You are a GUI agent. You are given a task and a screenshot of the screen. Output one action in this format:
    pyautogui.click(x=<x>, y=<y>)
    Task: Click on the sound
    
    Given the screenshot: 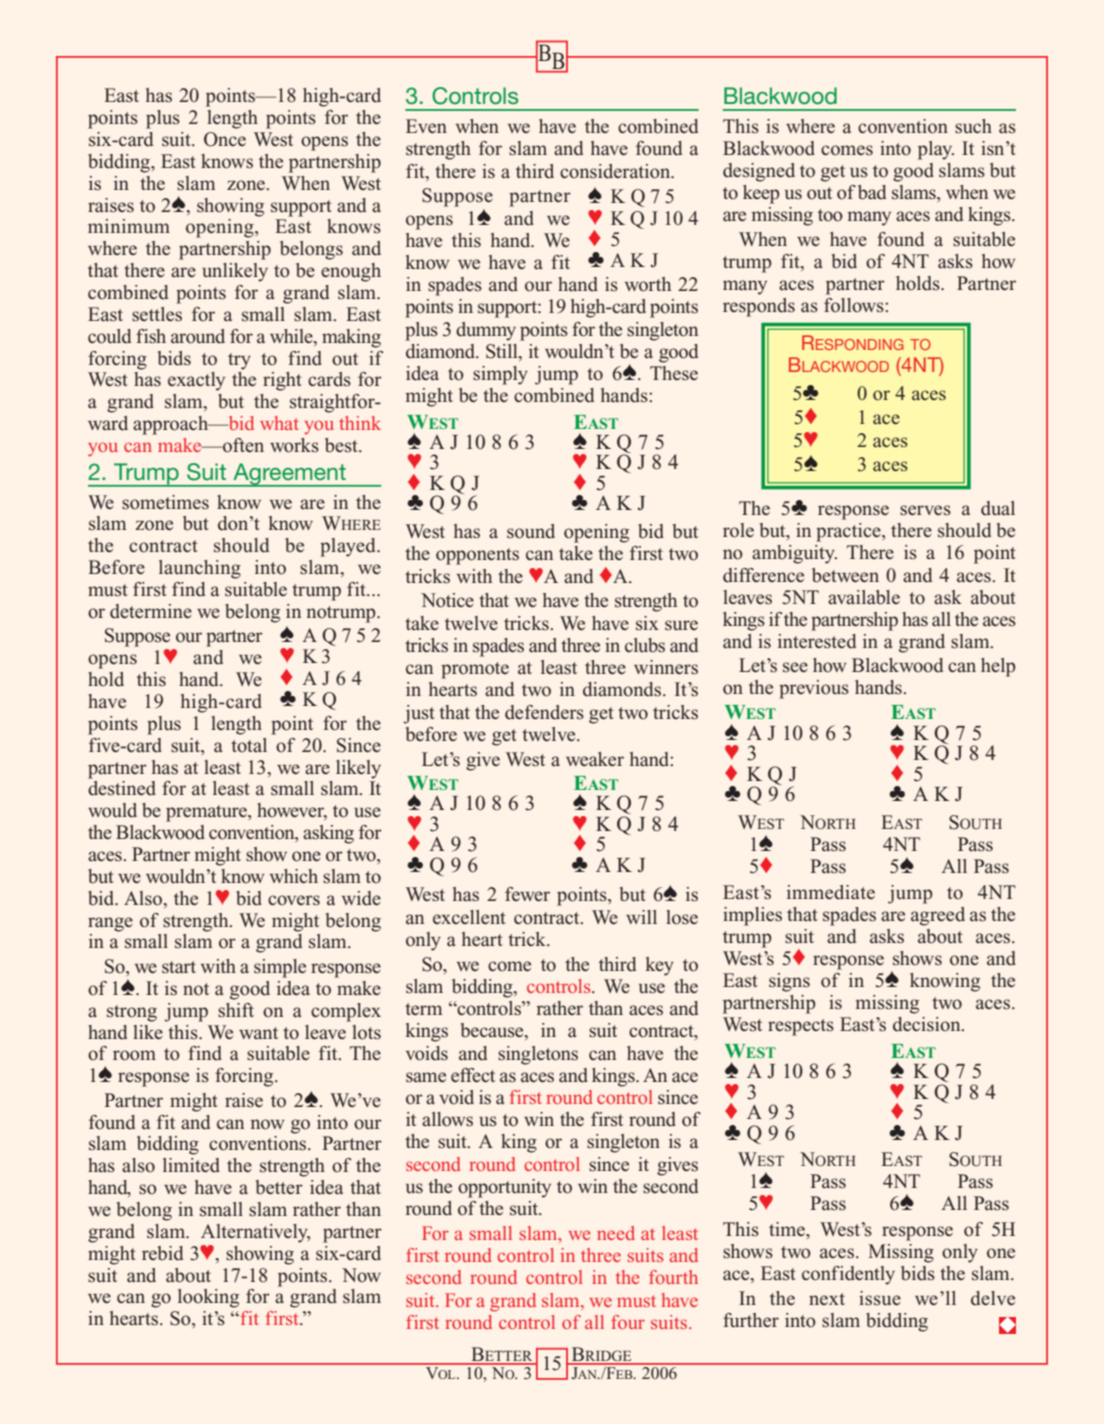 What is the action you would take?
    pyautogui.click(x=531, y=531)
